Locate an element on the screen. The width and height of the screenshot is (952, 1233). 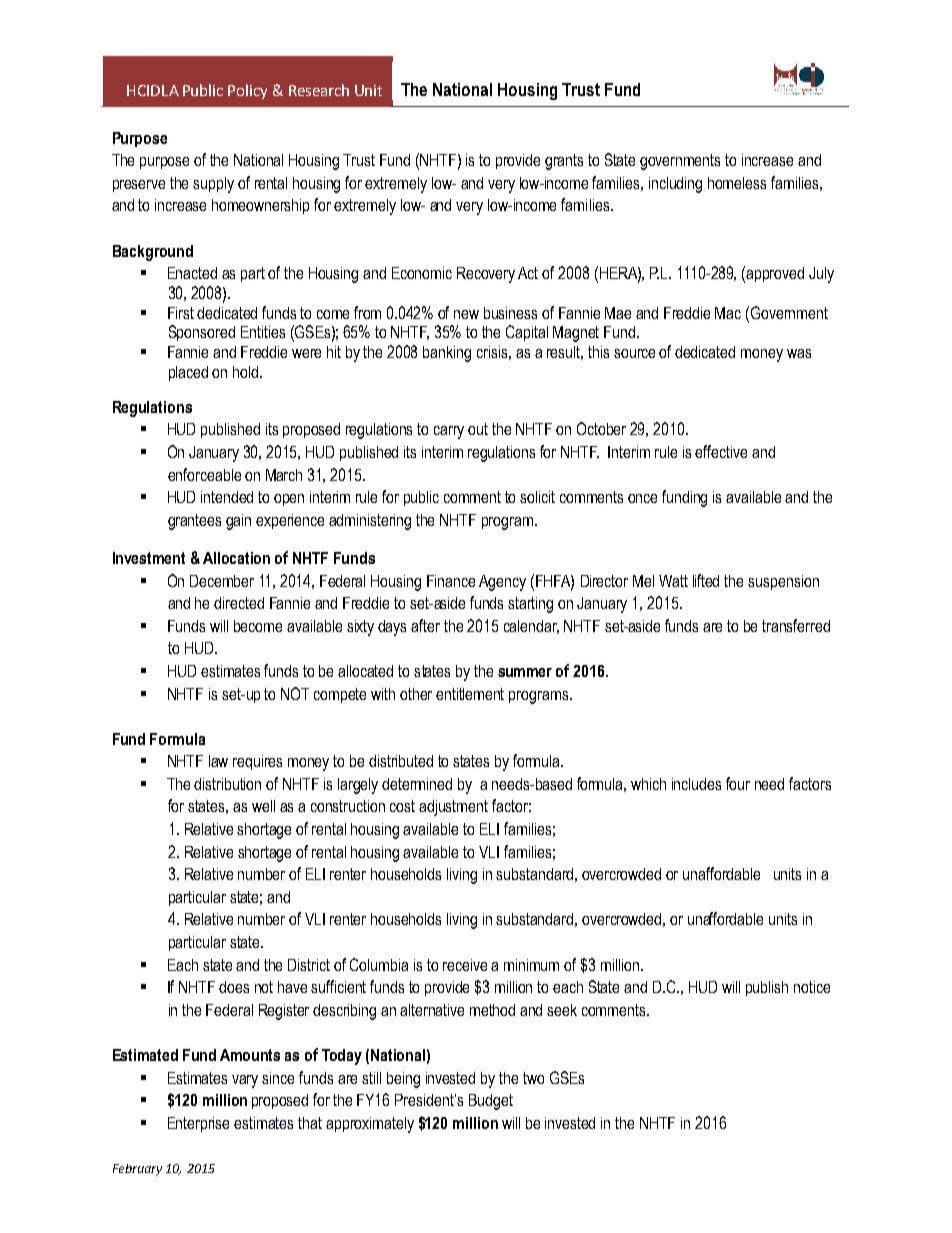
notice is located at coordinates (812, 987).
